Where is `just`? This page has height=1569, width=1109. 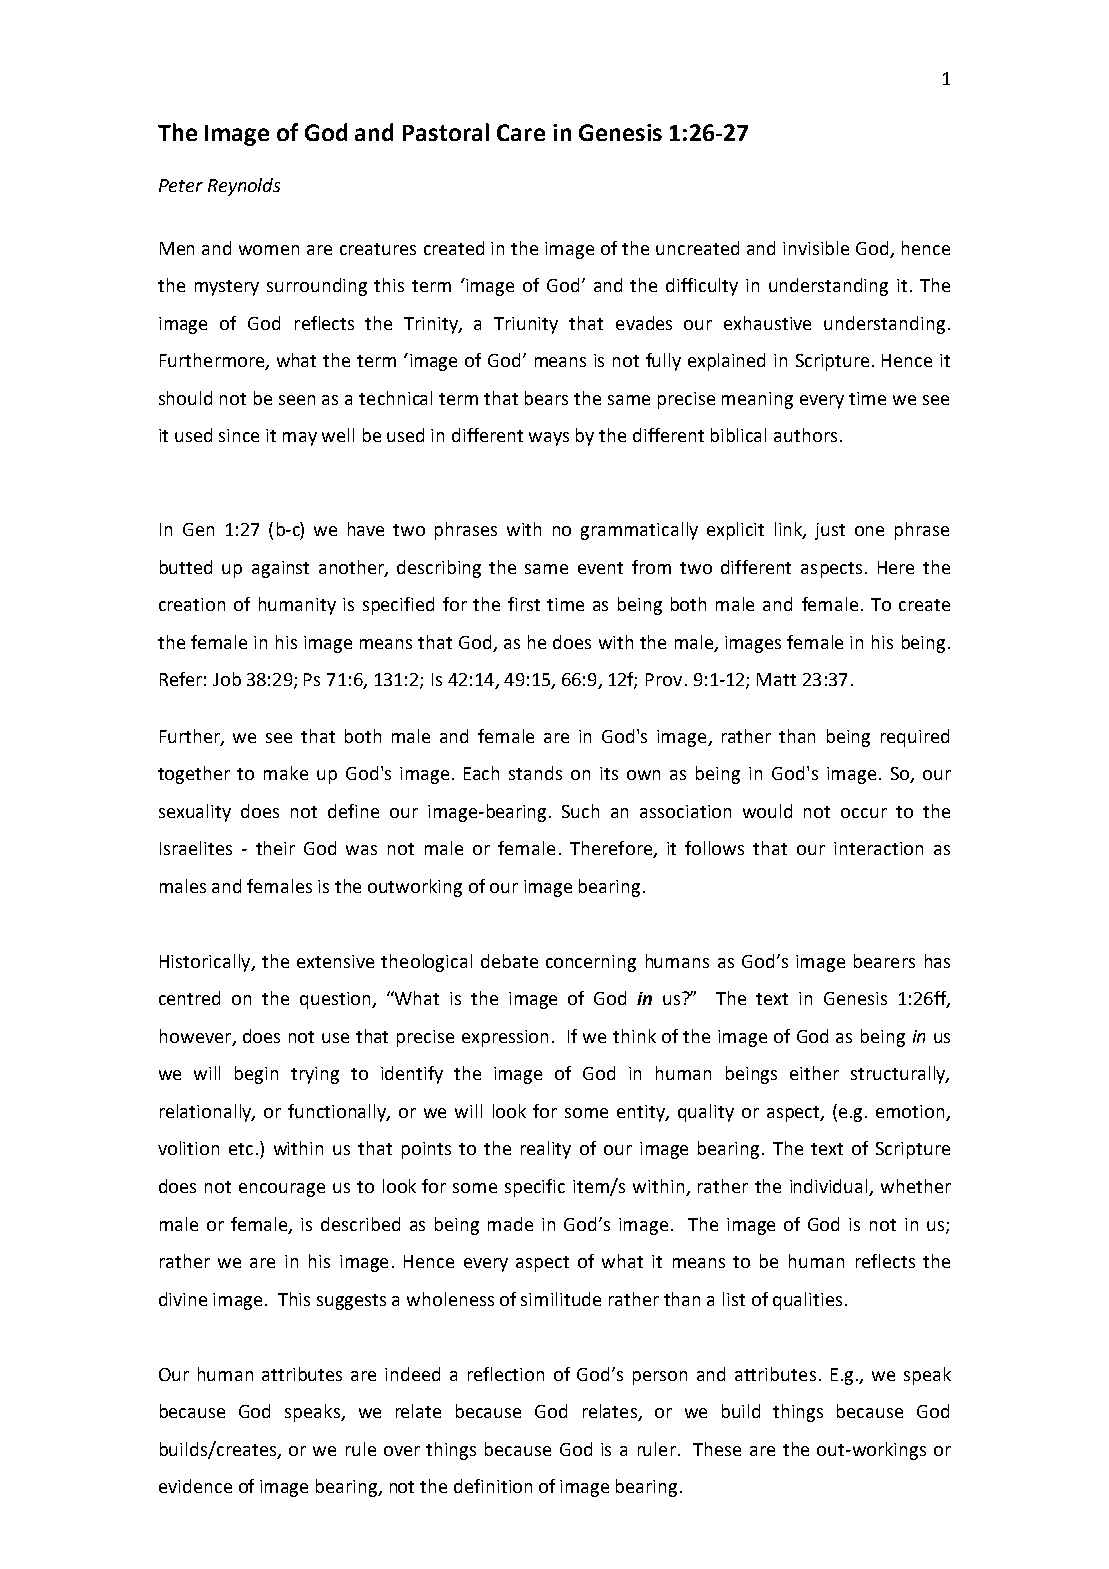
just is located at coordinates (830, 531).
